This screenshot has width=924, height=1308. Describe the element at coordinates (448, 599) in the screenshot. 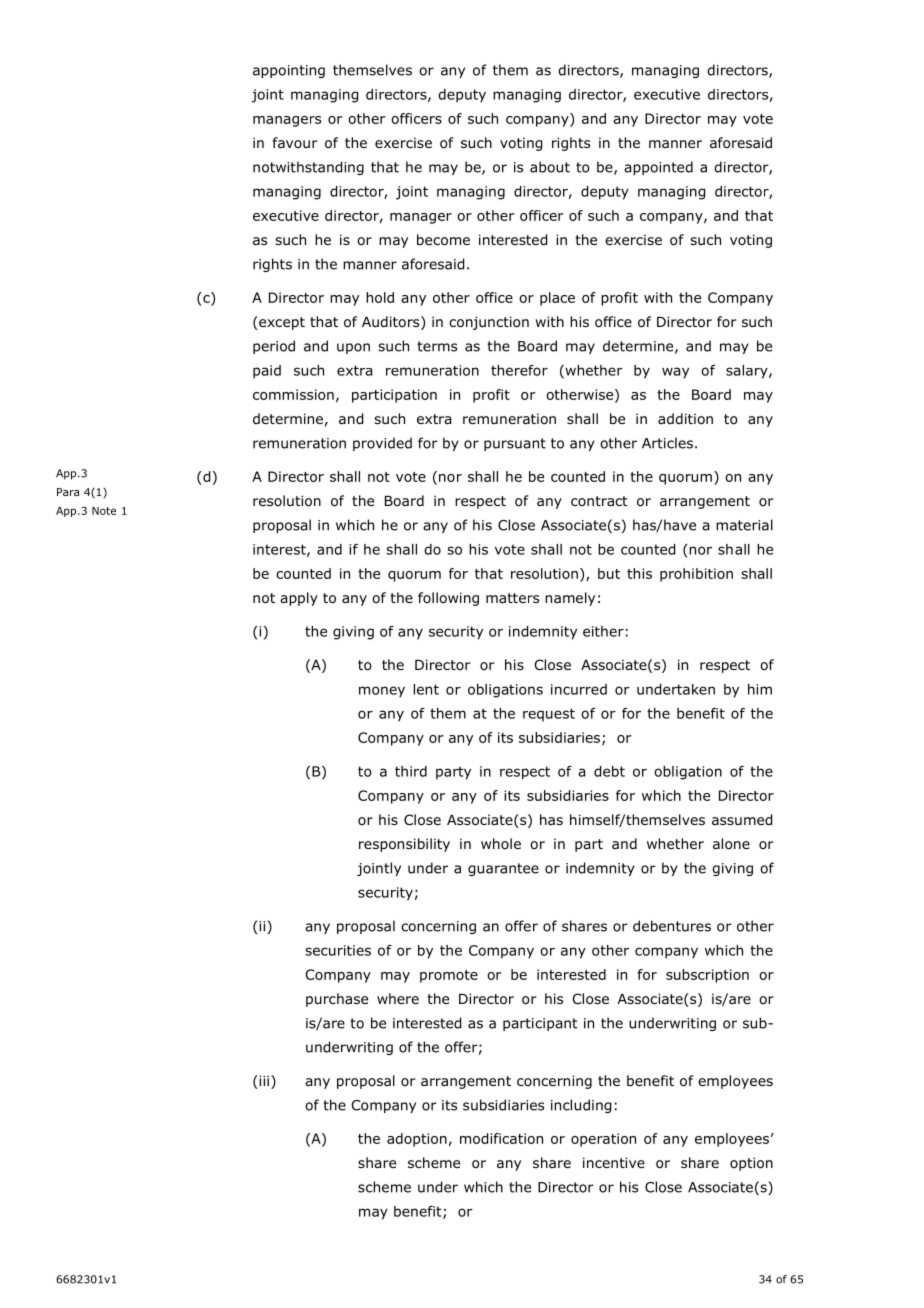

I see `following` at that location.
